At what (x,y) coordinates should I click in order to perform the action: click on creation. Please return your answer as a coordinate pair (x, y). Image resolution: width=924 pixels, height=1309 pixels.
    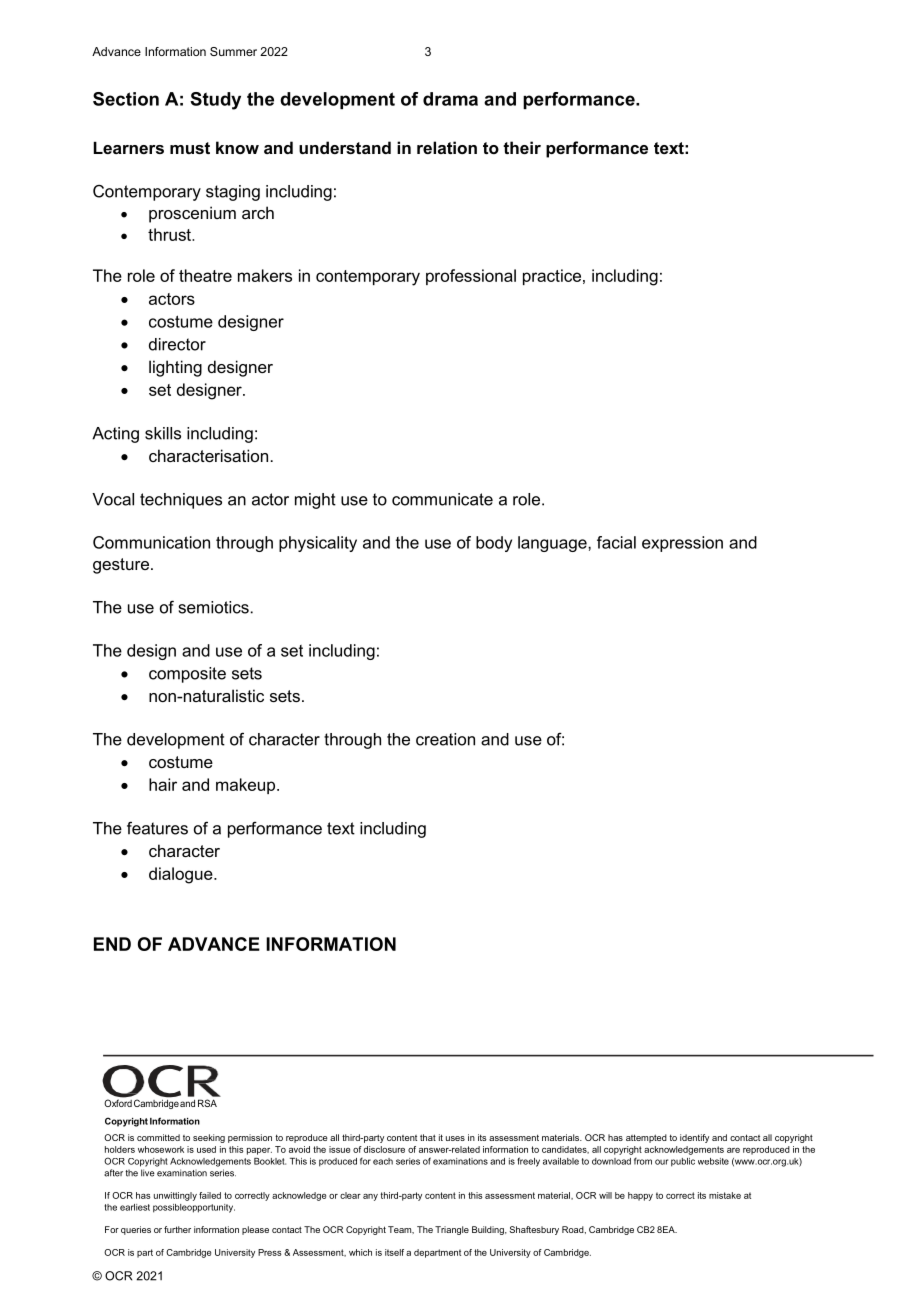
    Looking at the image, I should click on (445, 739).
